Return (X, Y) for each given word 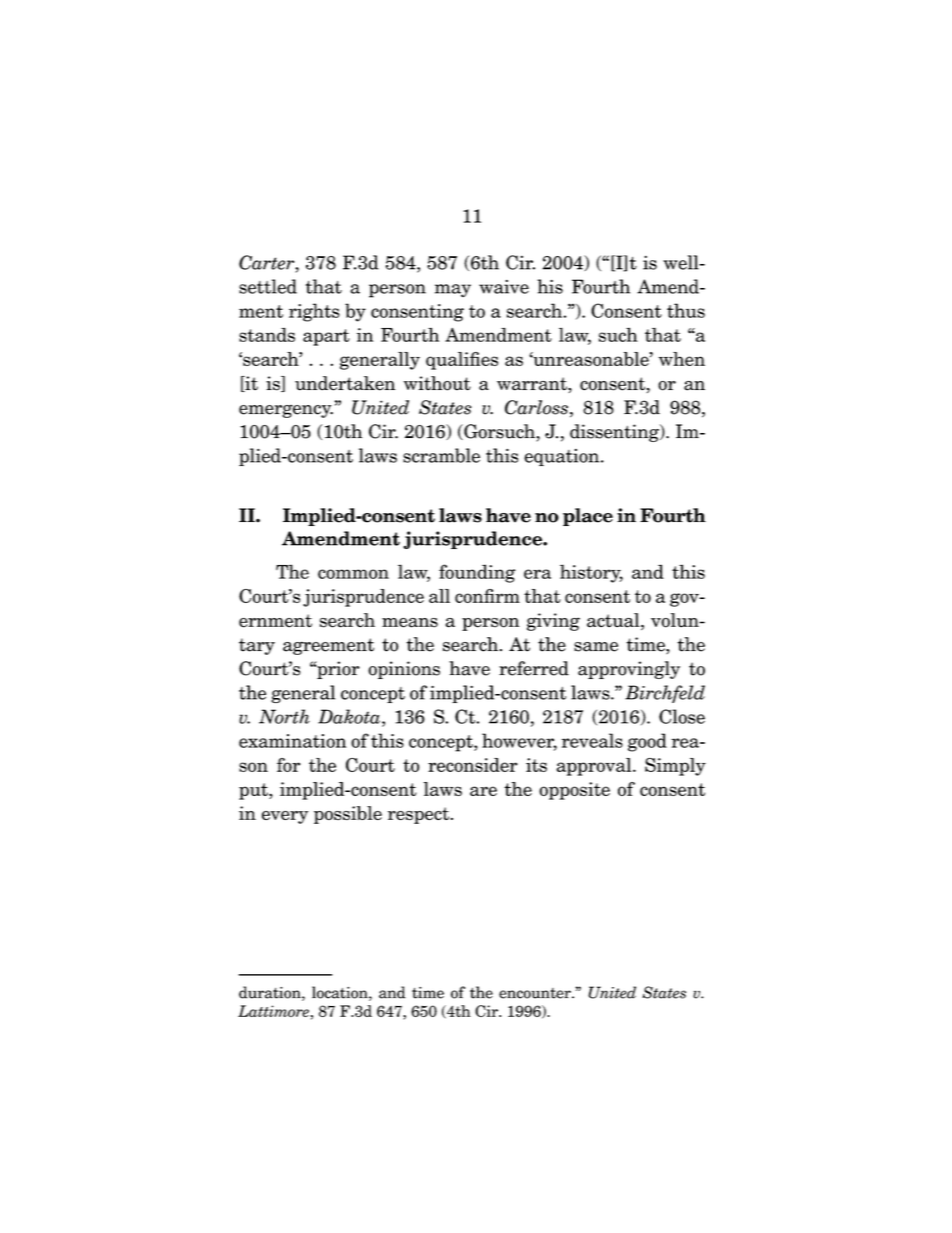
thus (686, 310)
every (285, 817)
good (647, 742)
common (353, 574)
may (453, 290)
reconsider (473, 765)
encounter (536, 993)
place (588, 517)
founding (477, 573)
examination (292, 741)
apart (326, 337)
